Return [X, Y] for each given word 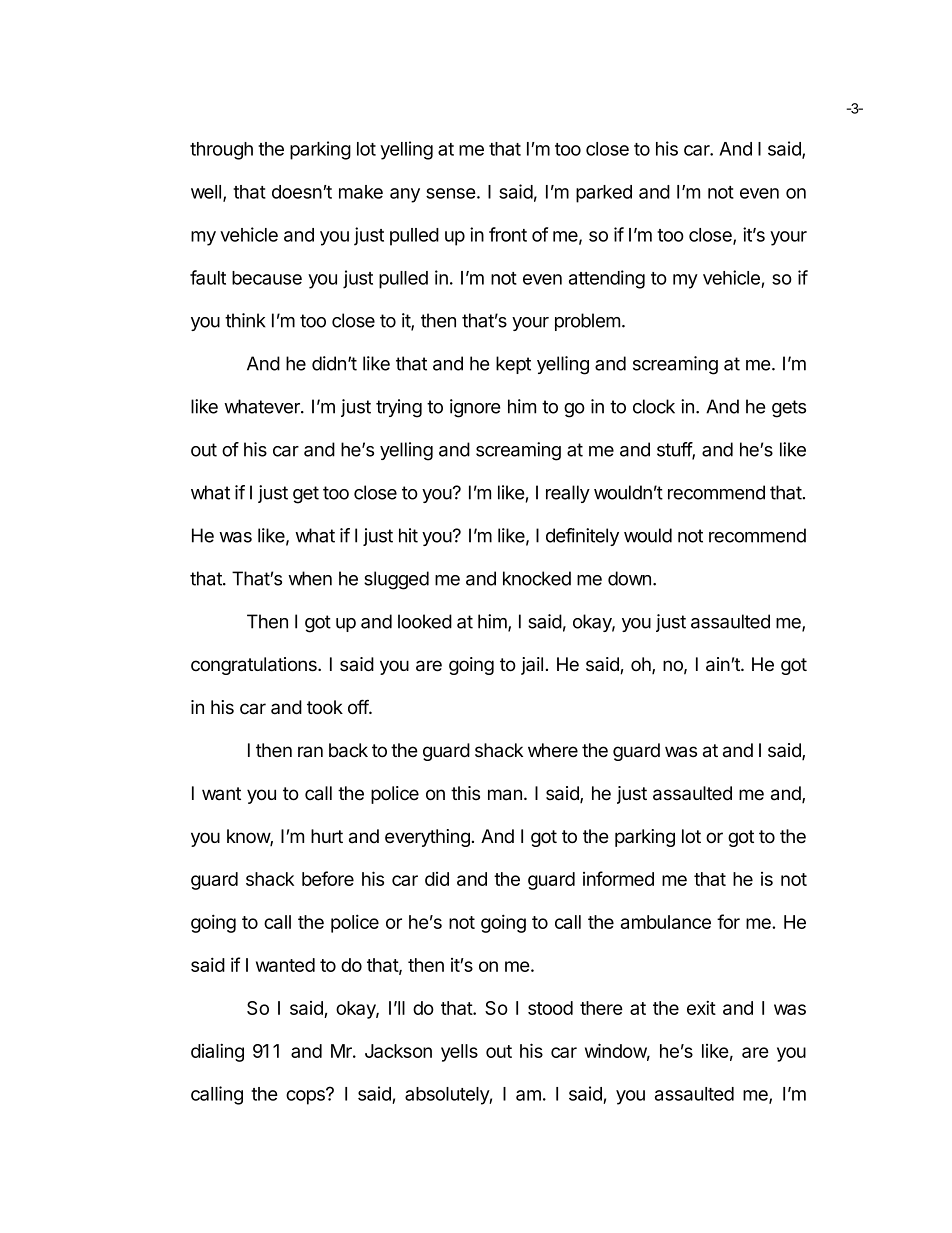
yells [459, 1053]
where [553, 750]
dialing [217, 1052]
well [207, 193]
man [505, 795]
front [508, 234]
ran [310, 752]
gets [789, 409]
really [568, 494]
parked [604, 194]
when [310, 578]
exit [701, 1007]
